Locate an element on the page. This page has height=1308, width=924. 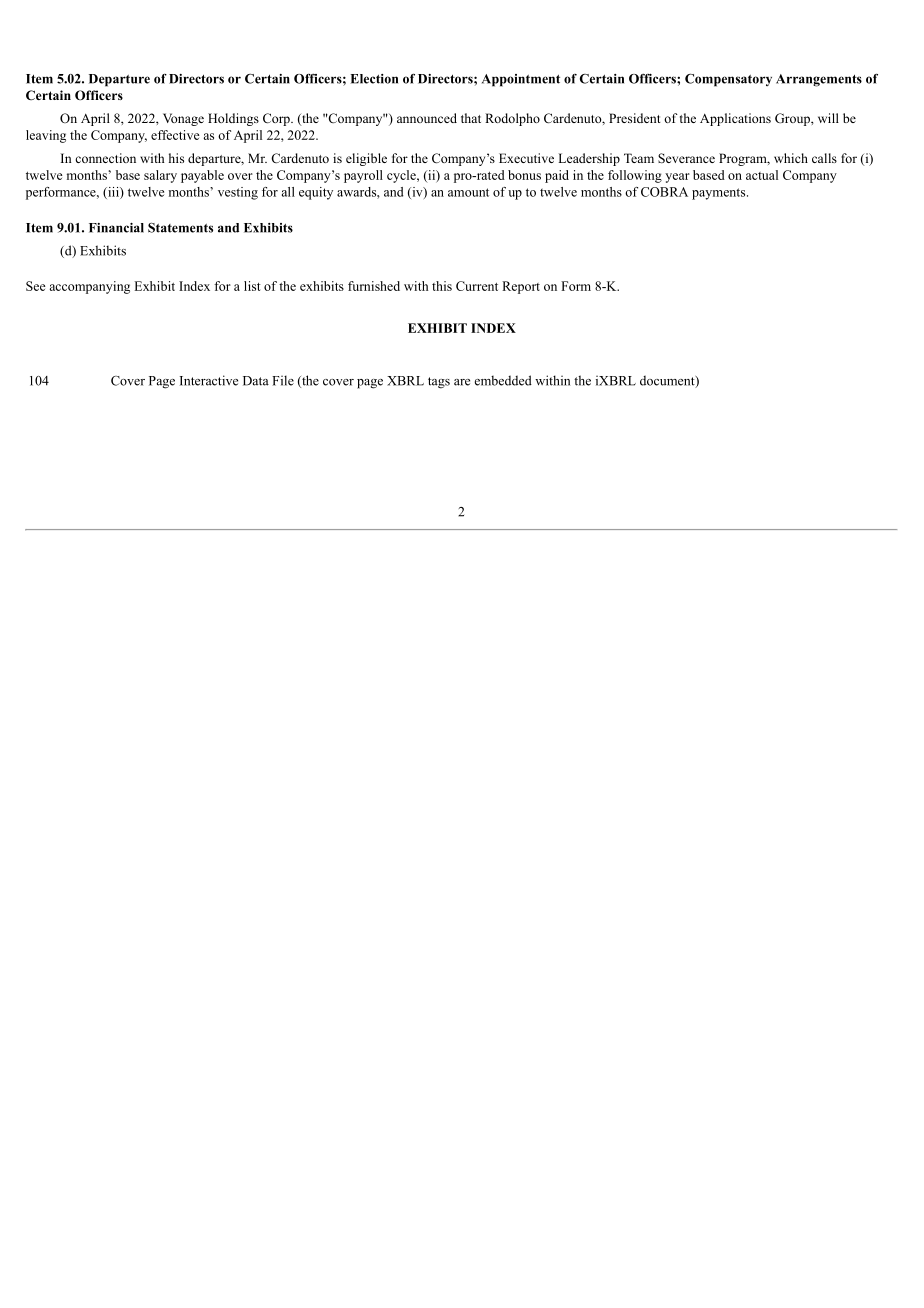
Interactive is located at coordinates (209, 380).
